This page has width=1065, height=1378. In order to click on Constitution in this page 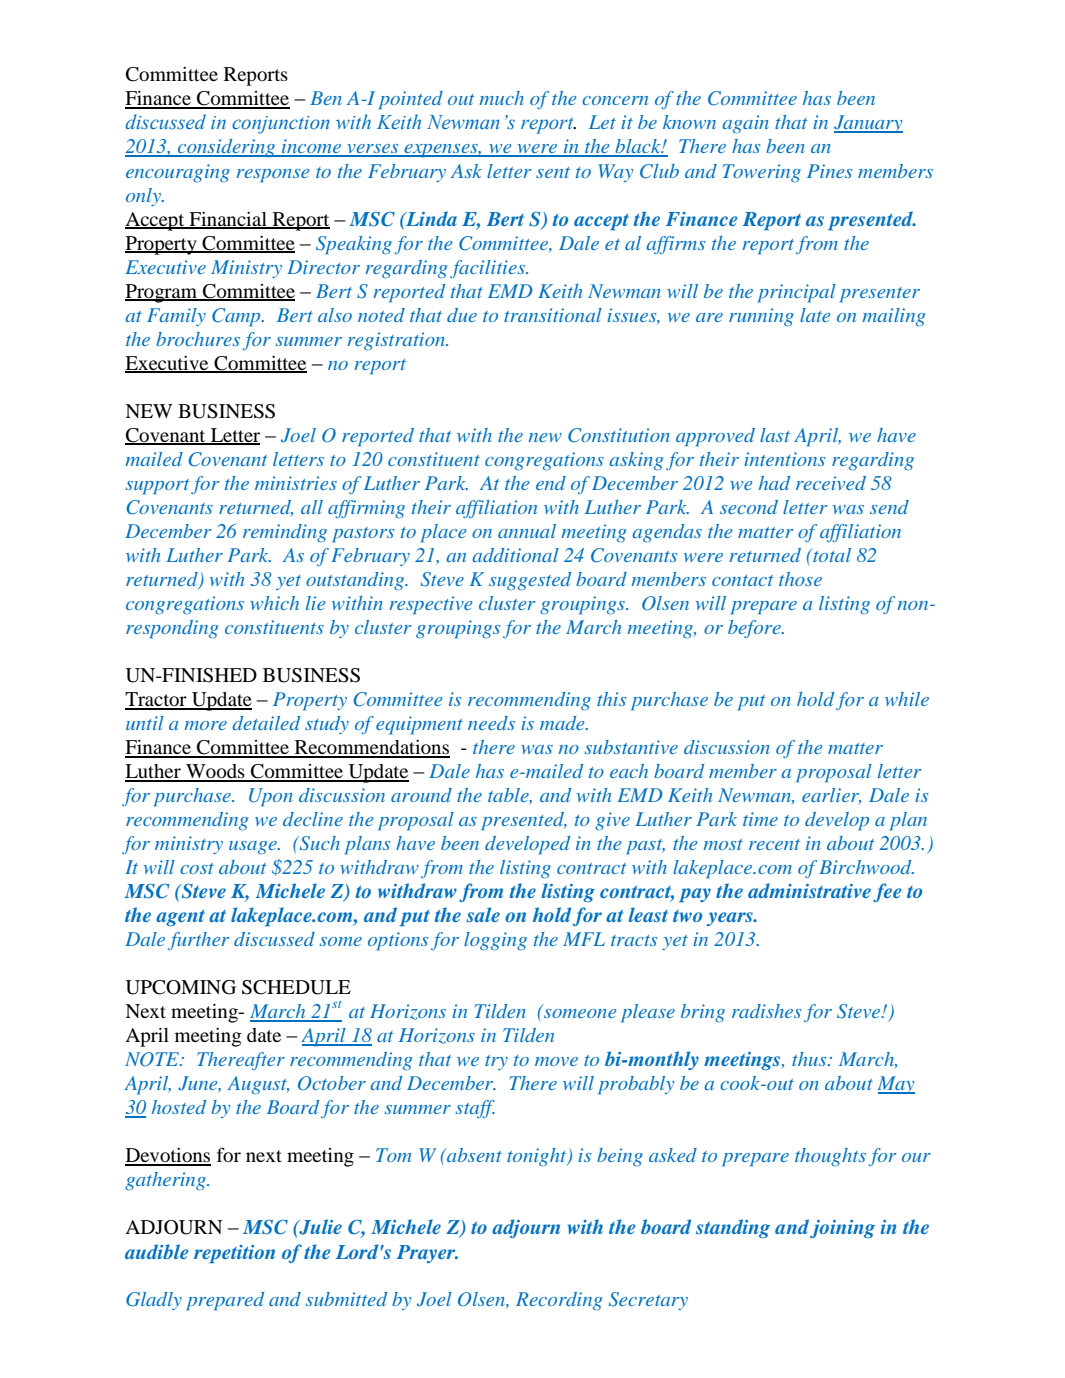, I will do `click(619, 435)`.
